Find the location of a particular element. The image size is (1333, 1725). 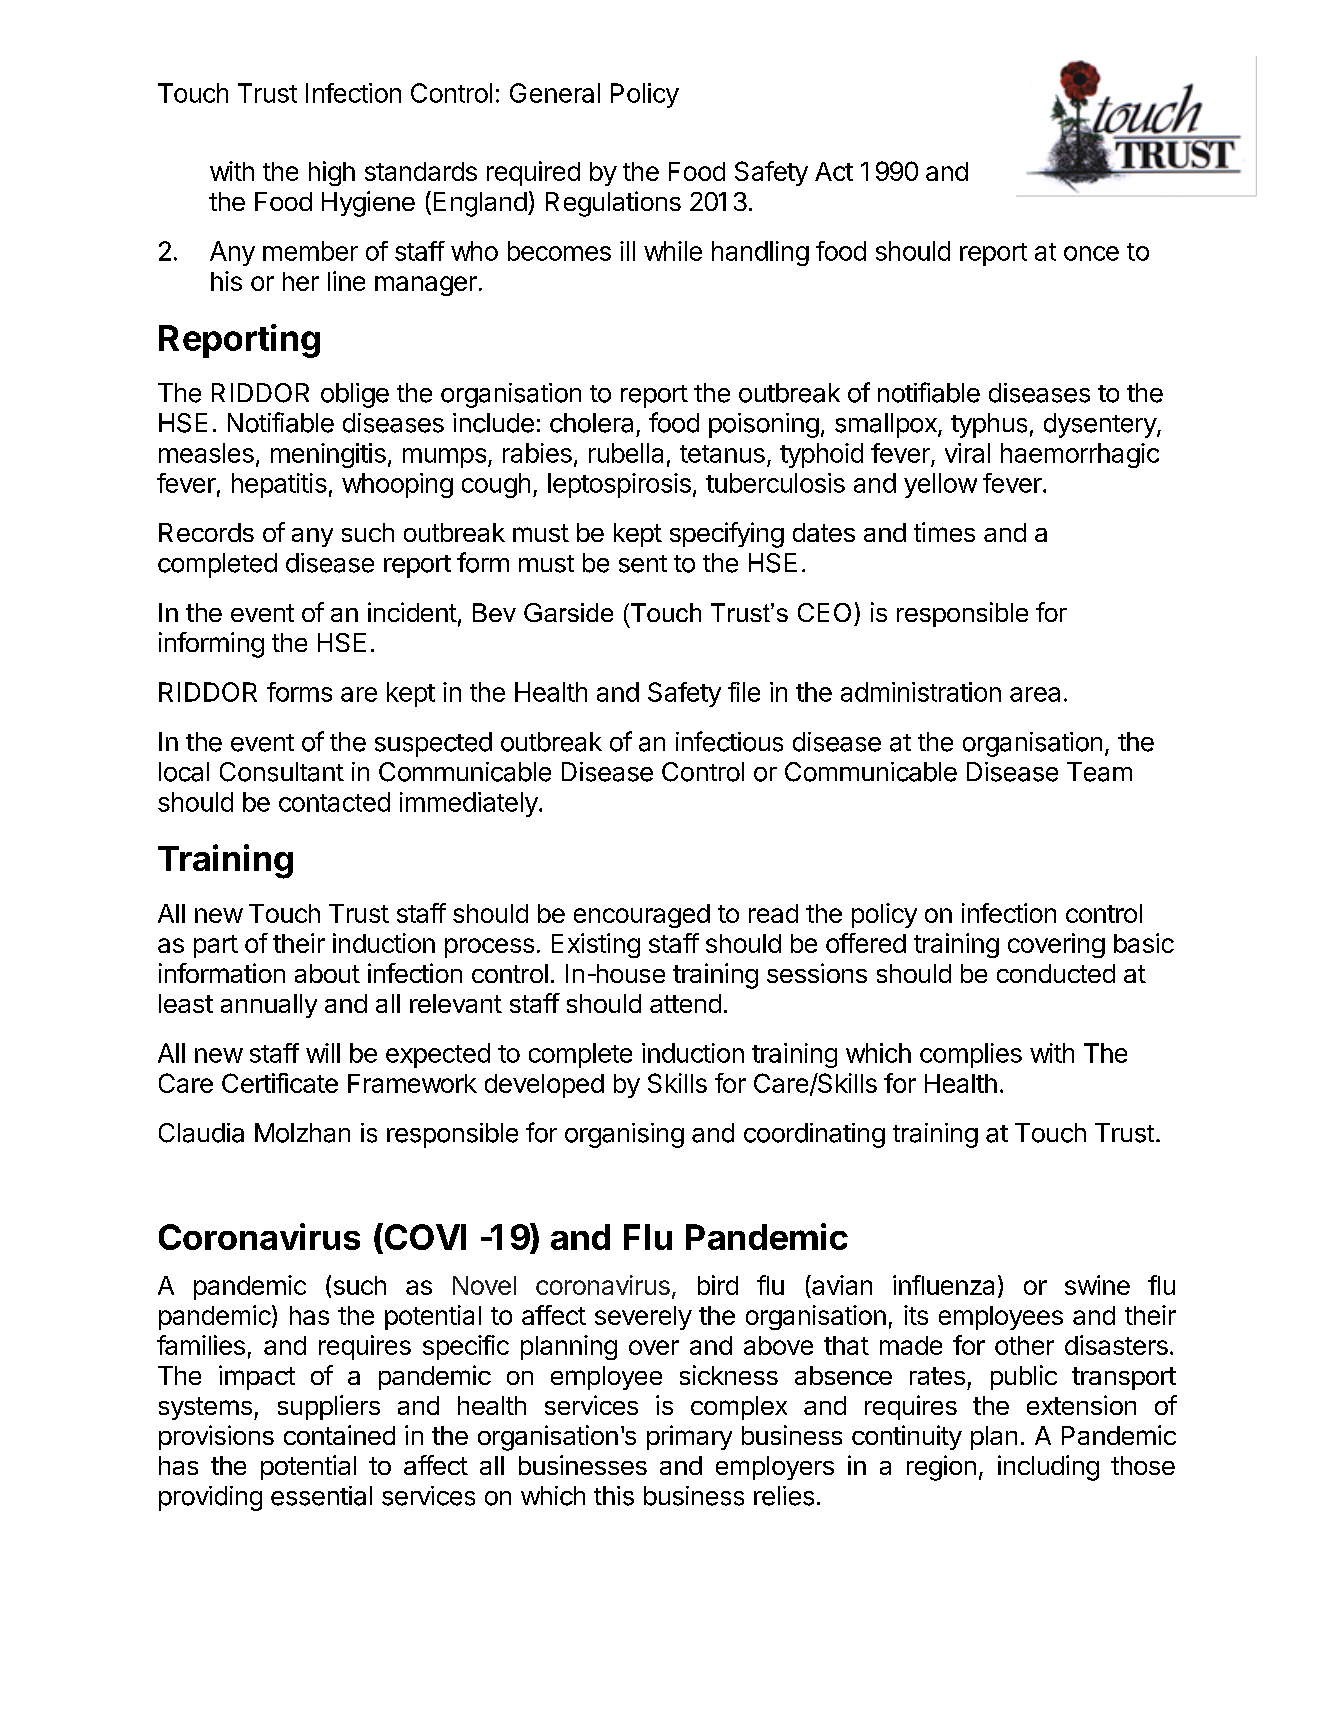

conducted is located at coordinates (1056, 973).
